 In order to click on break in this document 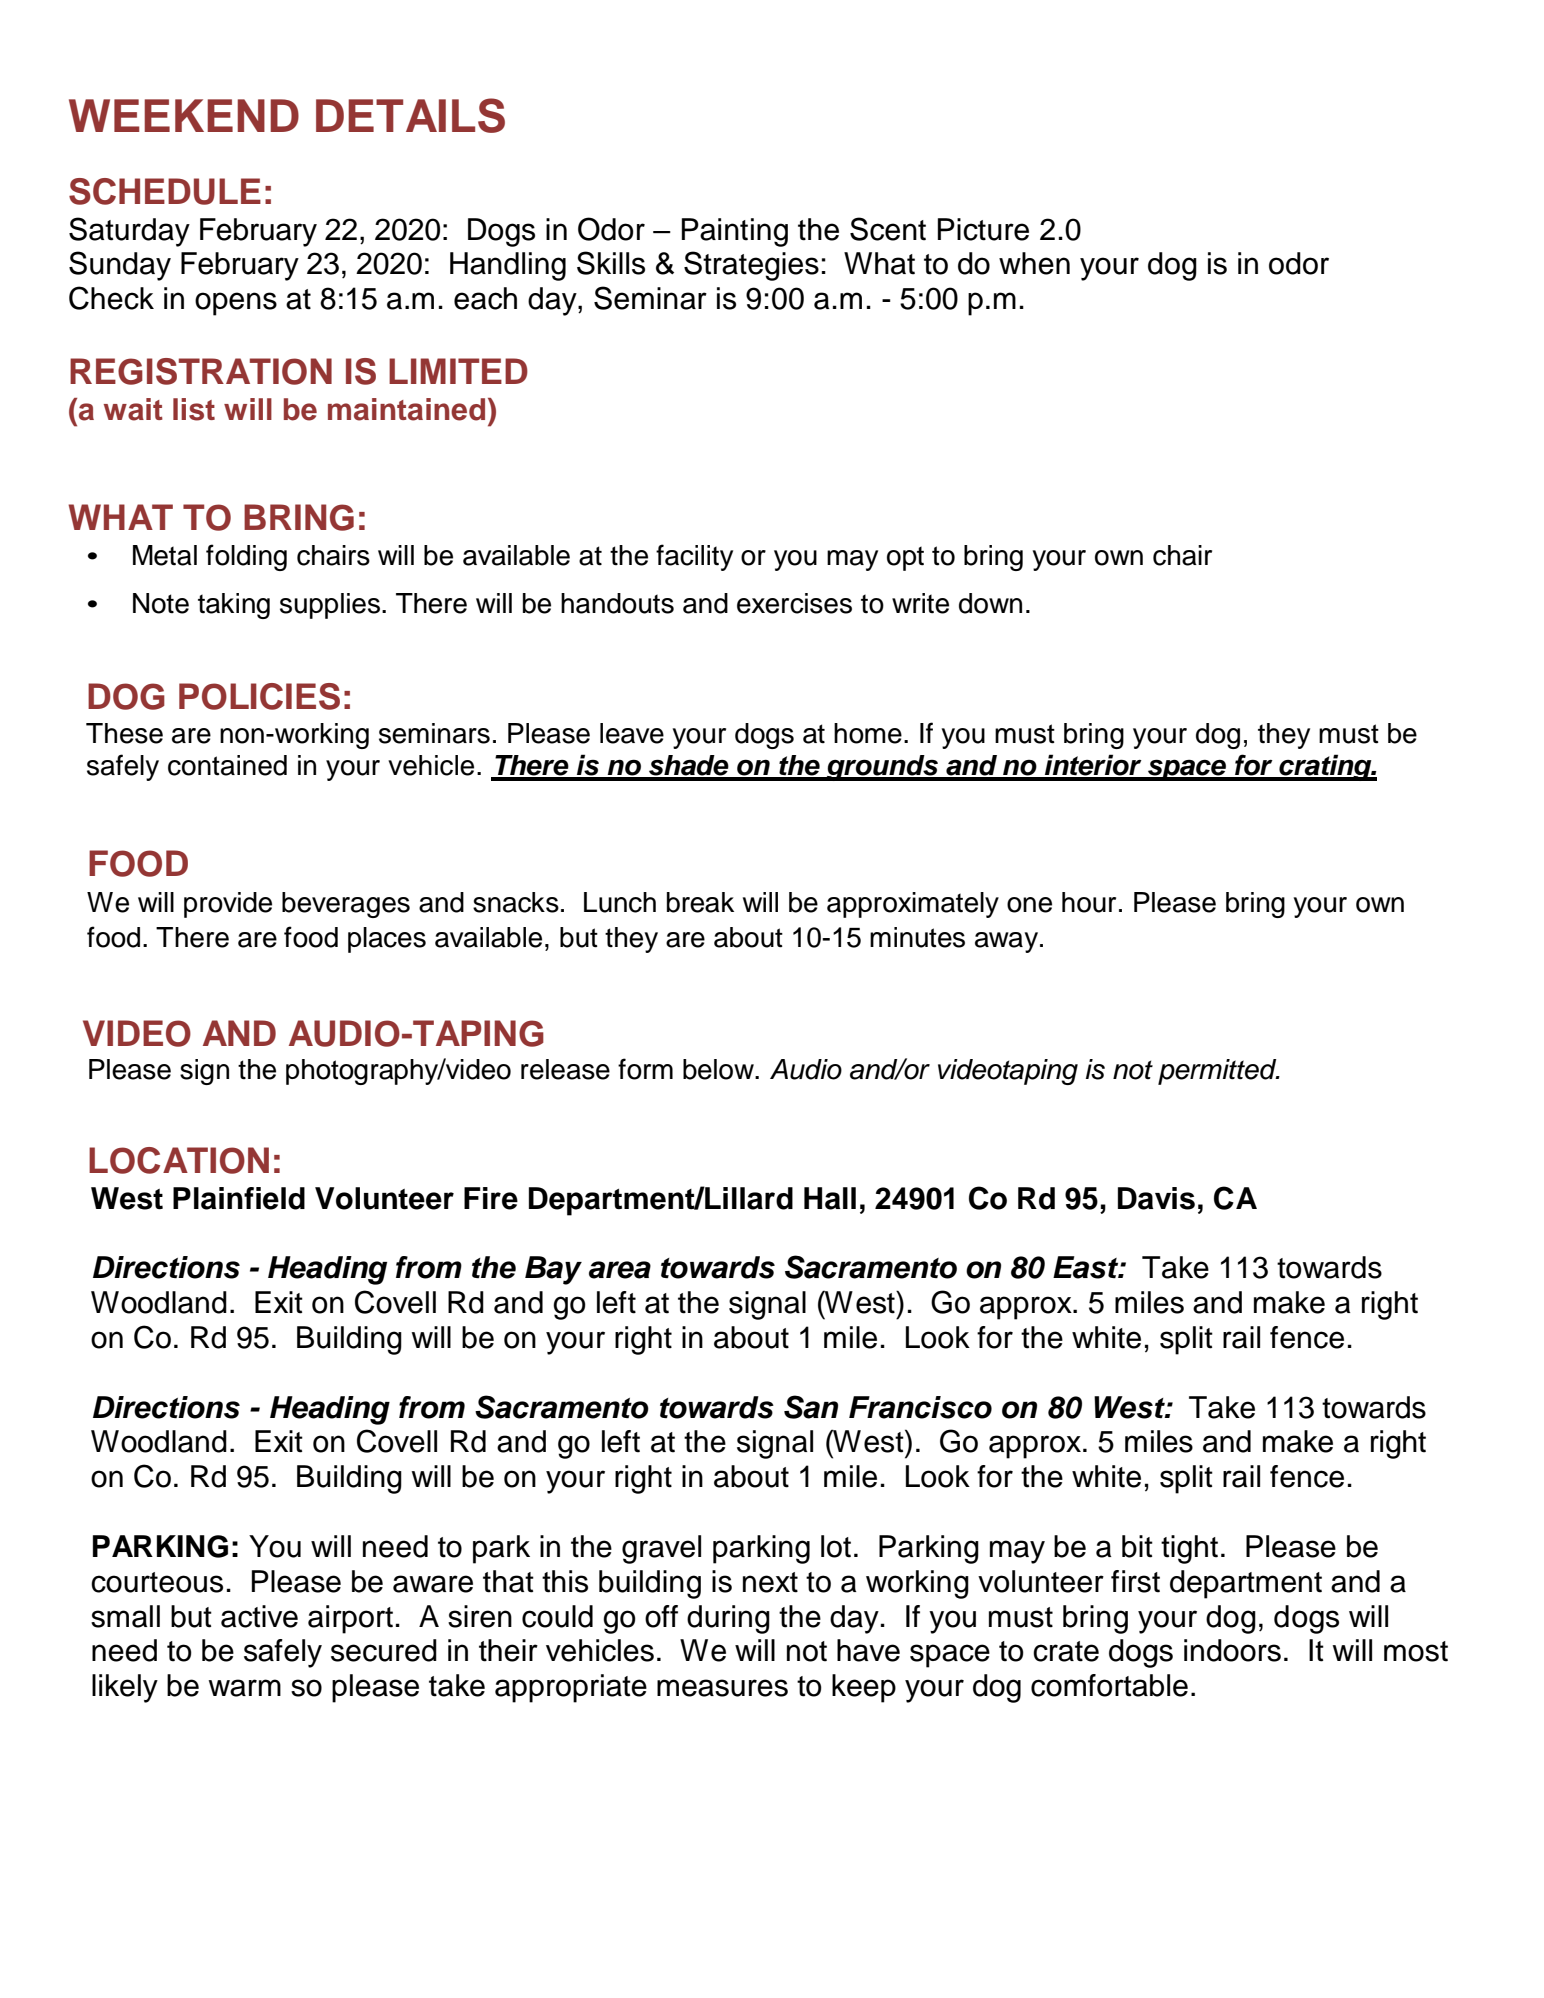, I will do `click(700, 902)`.
